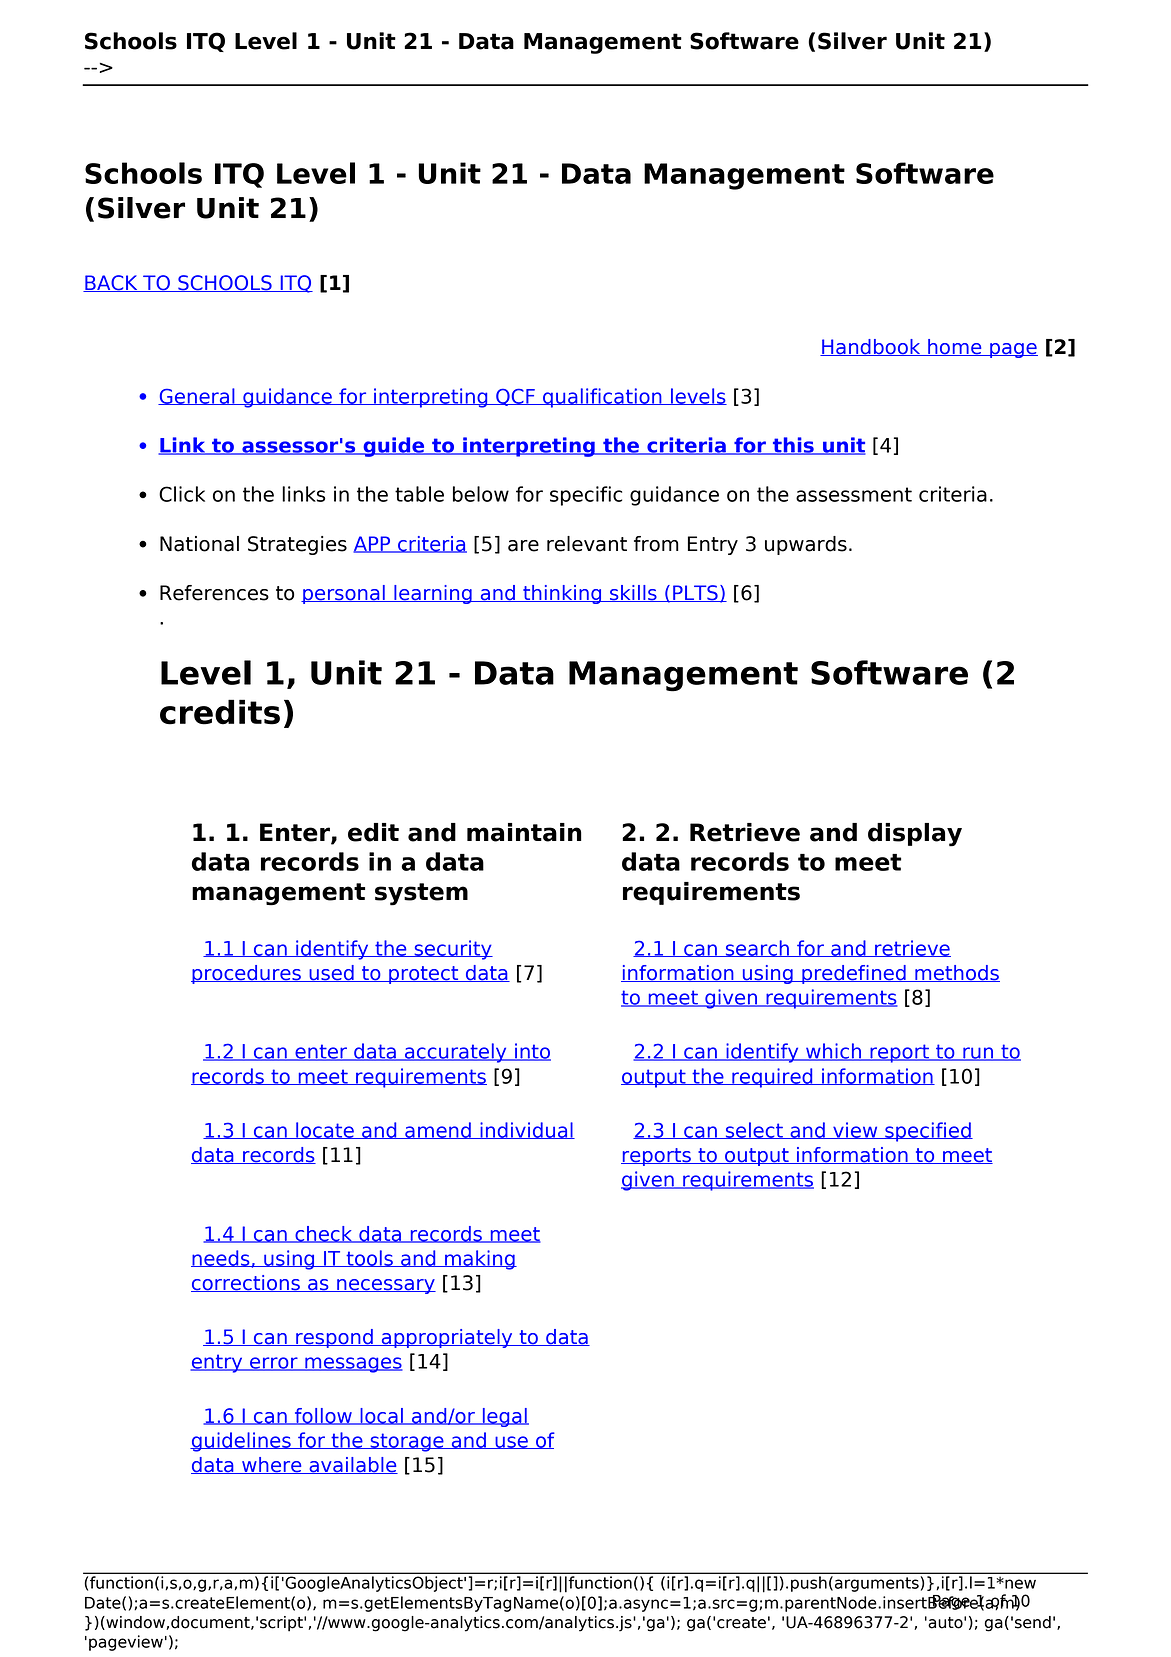 The height and width of the screenshot is (1657, 1171). I want to click on which, so click(834, 1052).
